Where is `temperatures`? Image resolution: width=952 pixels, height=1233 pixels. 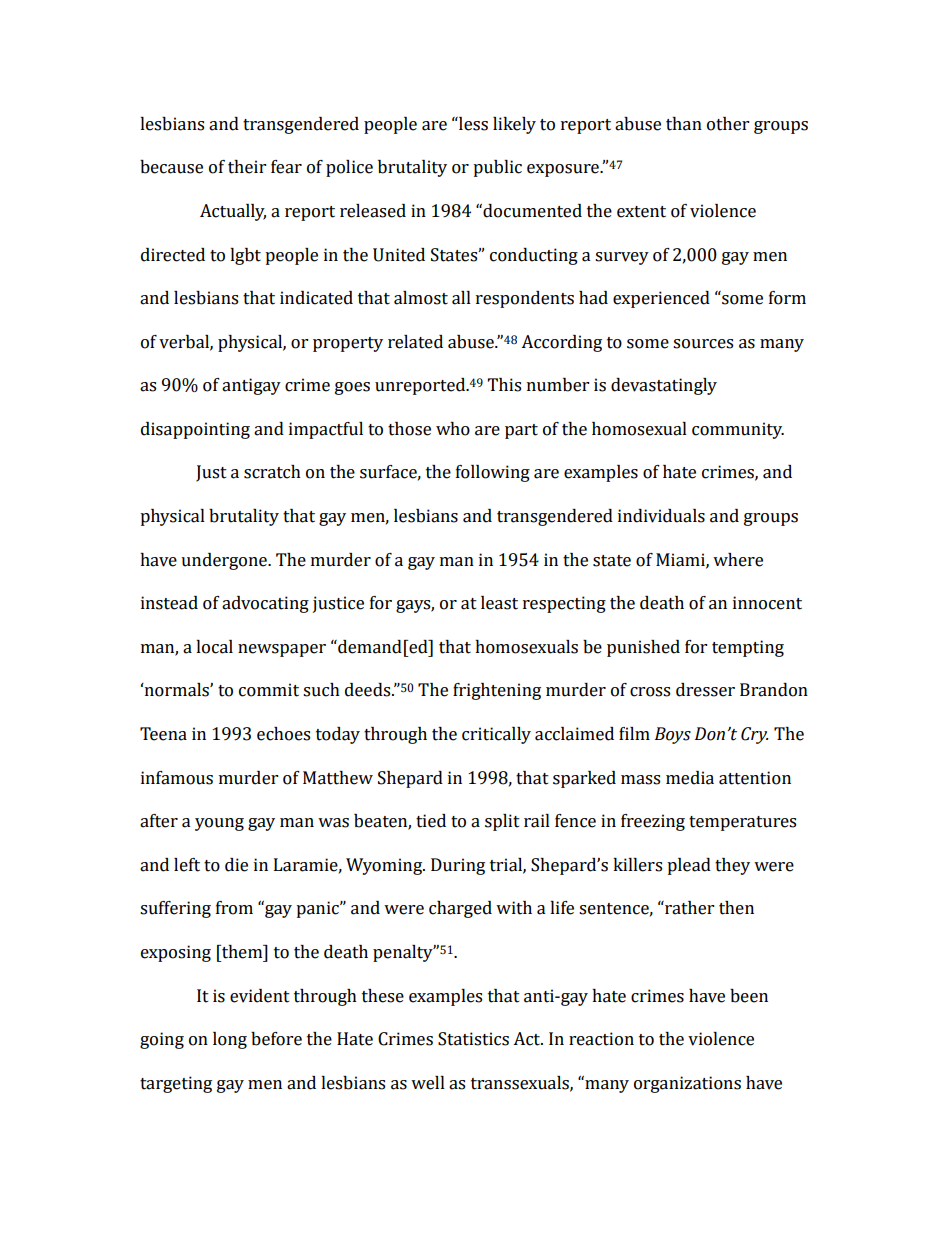 temperatures is located at coordinates (742, 823).
